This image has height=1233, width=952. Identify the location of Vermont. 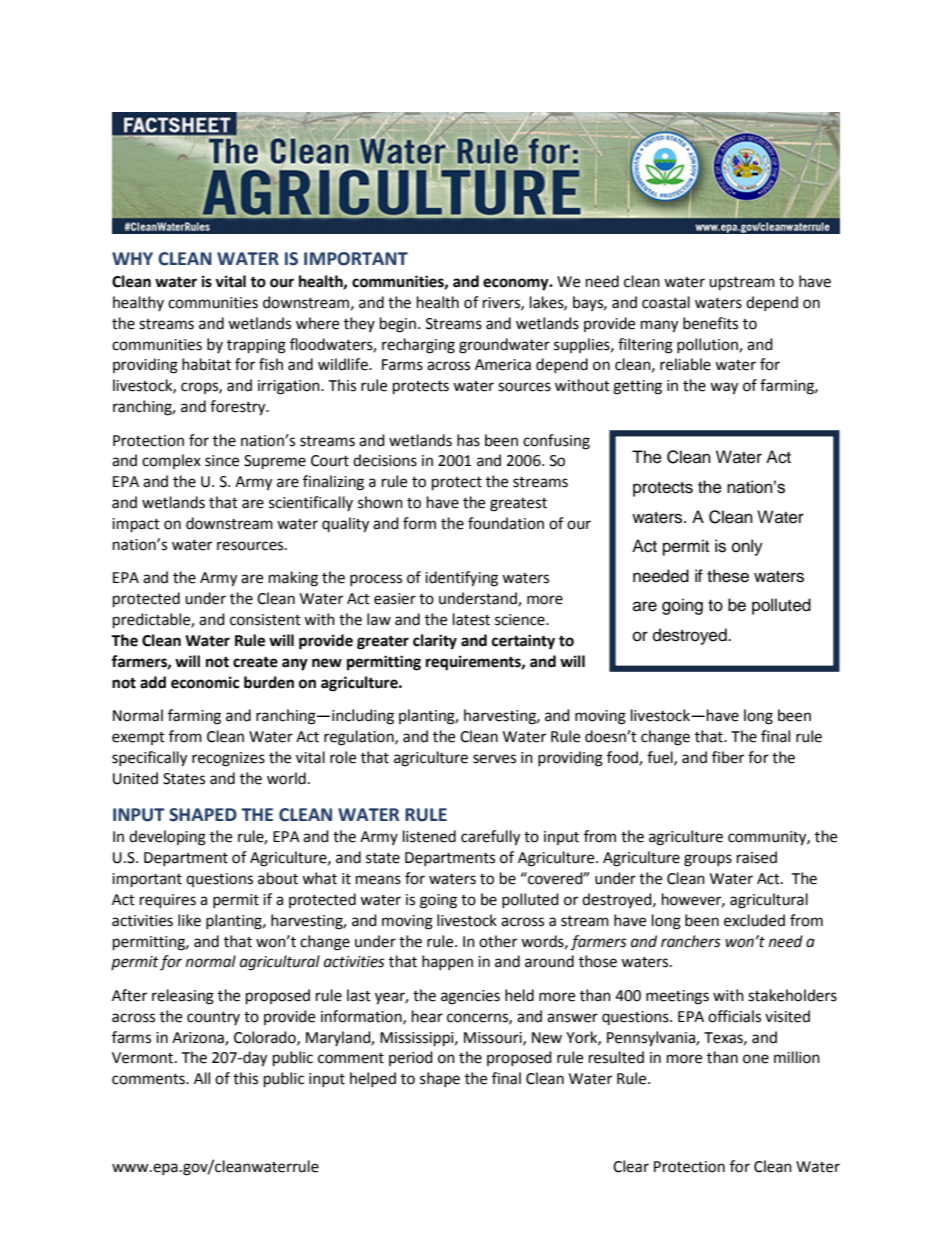
(144, 1058).
